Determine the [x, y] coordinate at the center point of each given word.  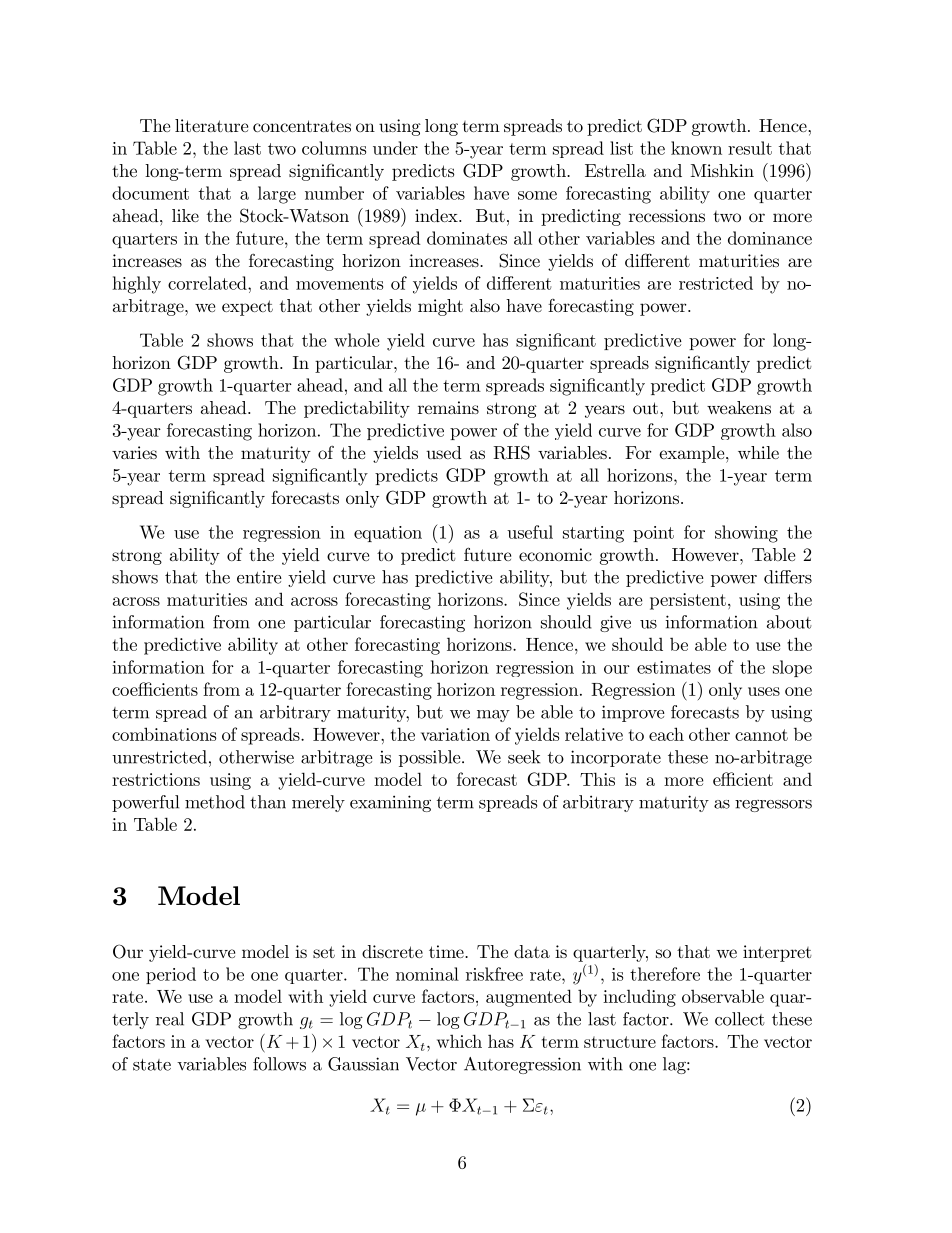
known [696, 148]
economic [555, 554]
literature [211, 125]
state [152, 1065]
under [395, 148]
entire [259, 577]
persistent [688, 601]
